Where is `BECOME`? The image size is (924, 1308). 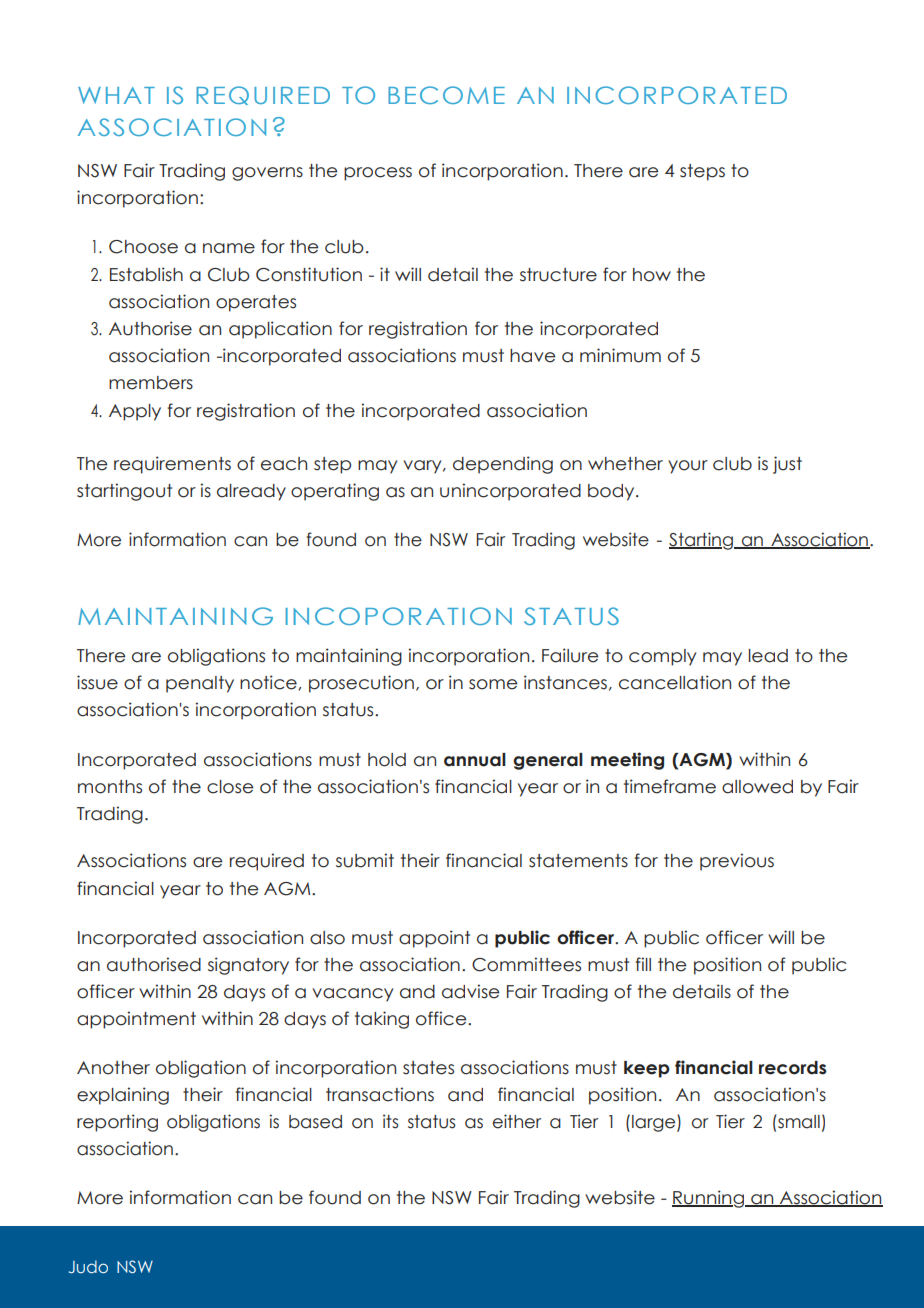 BECOME is located at coordinates (446, 95).
